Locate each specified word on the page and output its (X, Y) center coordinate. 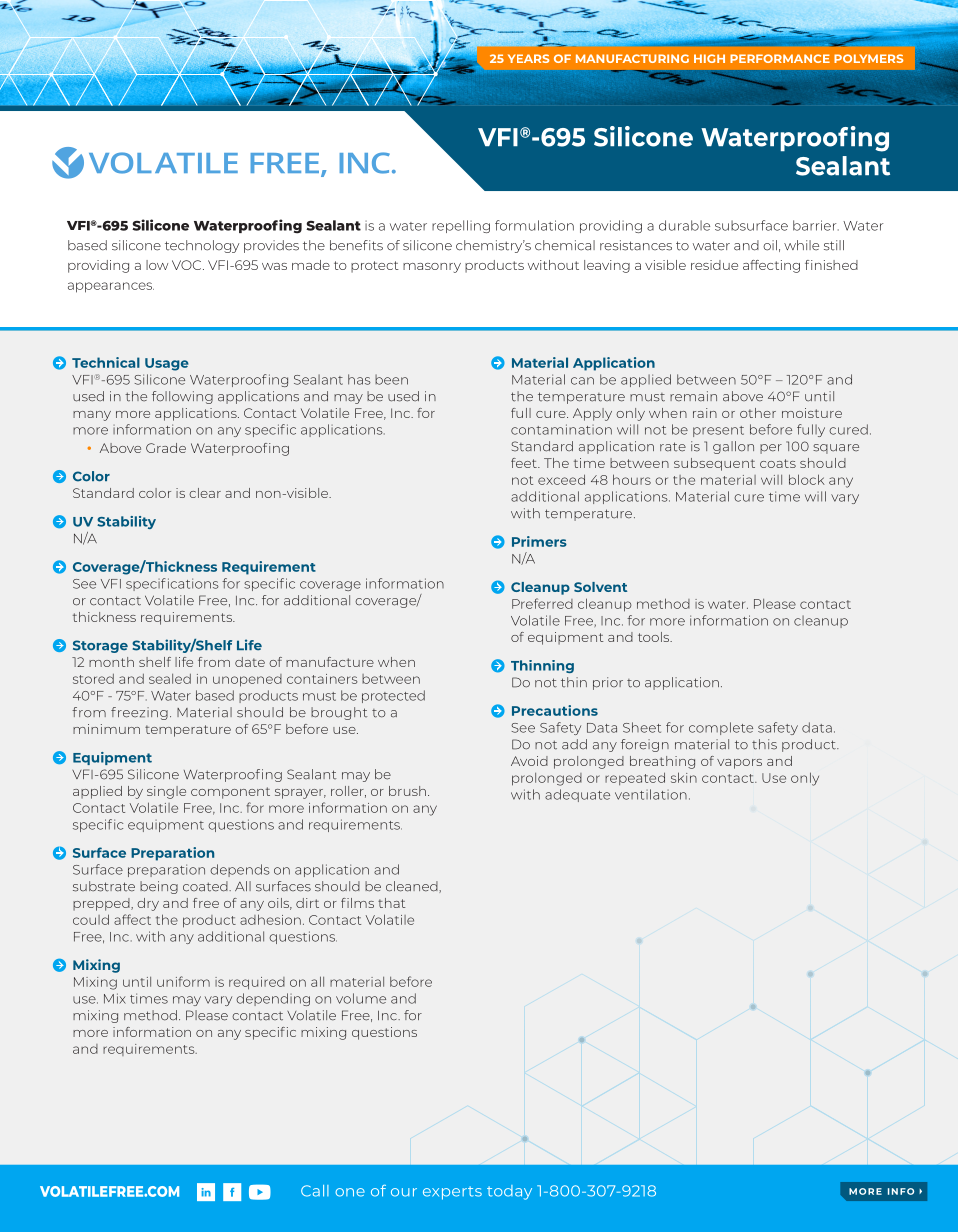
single (166, 792)
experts (452, 1193)
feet (525, 463)
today (509, 1192)
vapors (739, 764)
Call (315, 1191)
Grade (166, 448)
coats (778, 463)
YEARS (528, 58)
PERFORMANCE (780, 58)
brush (407, 791)
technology (202, 246)
